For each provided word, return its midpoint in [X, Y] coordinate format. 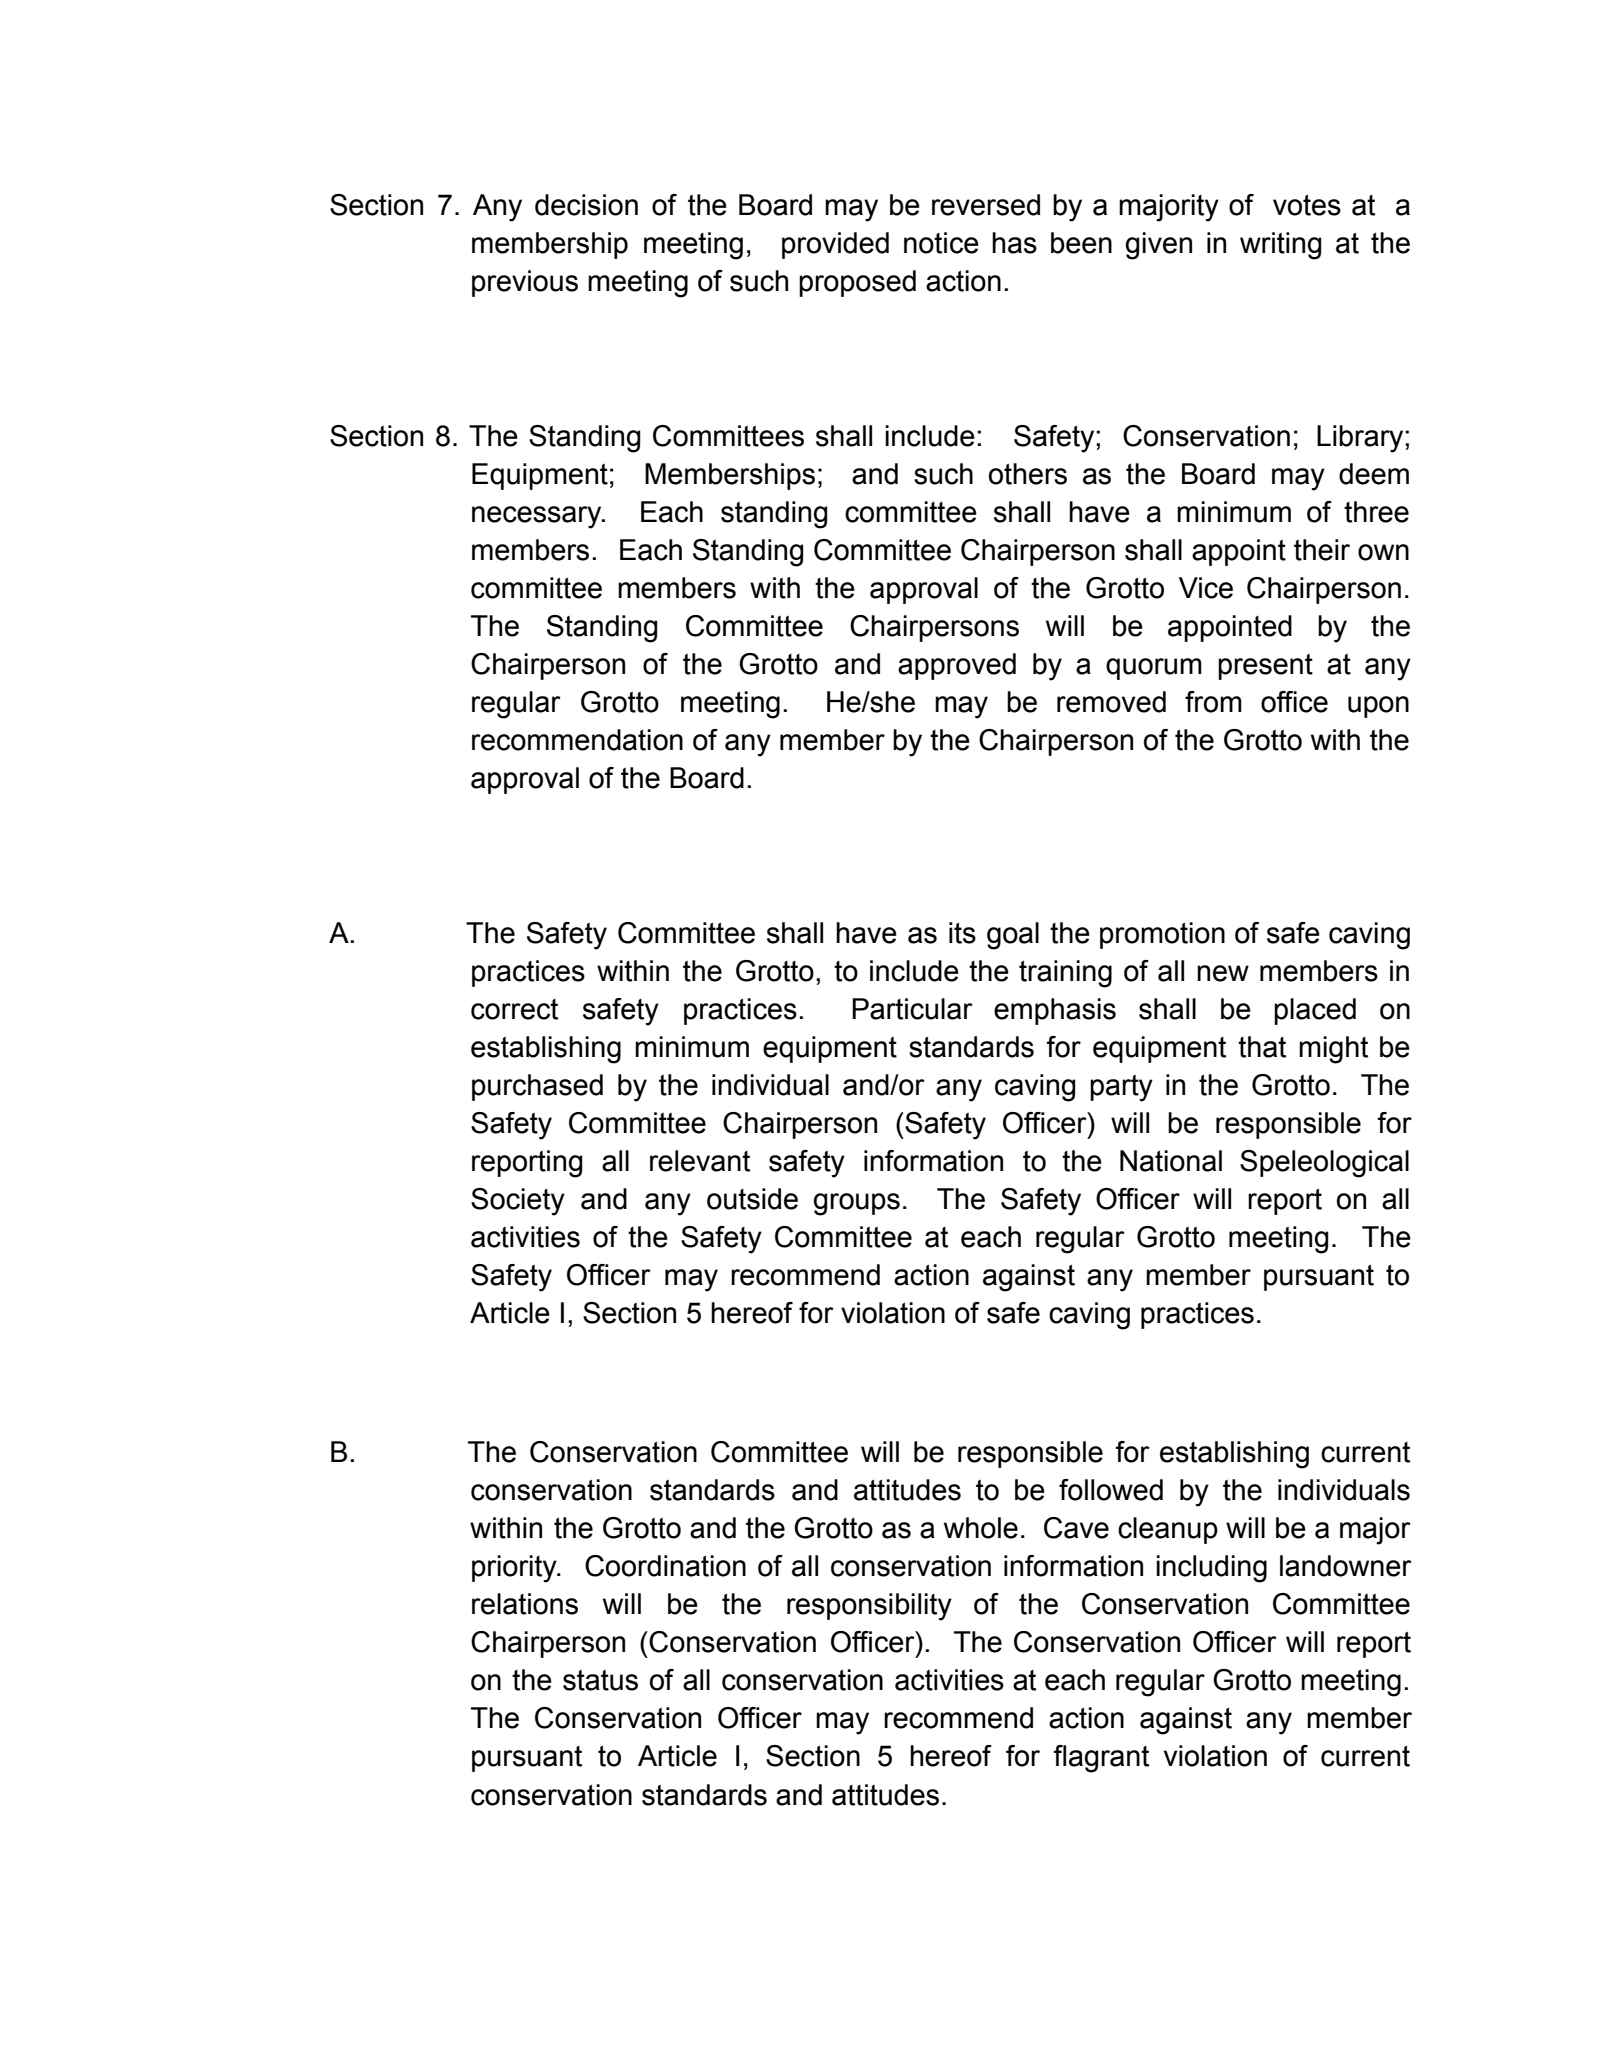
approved [957, 666]
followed [1111, 1490]
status [600, 1680]
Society [518, 1202]
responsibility [869, 1607]
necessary [538, 517]
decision [586, 205]
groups [857, 1204]
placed [1315, 1011]
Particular [912, 1009]
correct [514, 1009]
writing [1280, 246]
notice [941, 243]
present [1265, 667]
